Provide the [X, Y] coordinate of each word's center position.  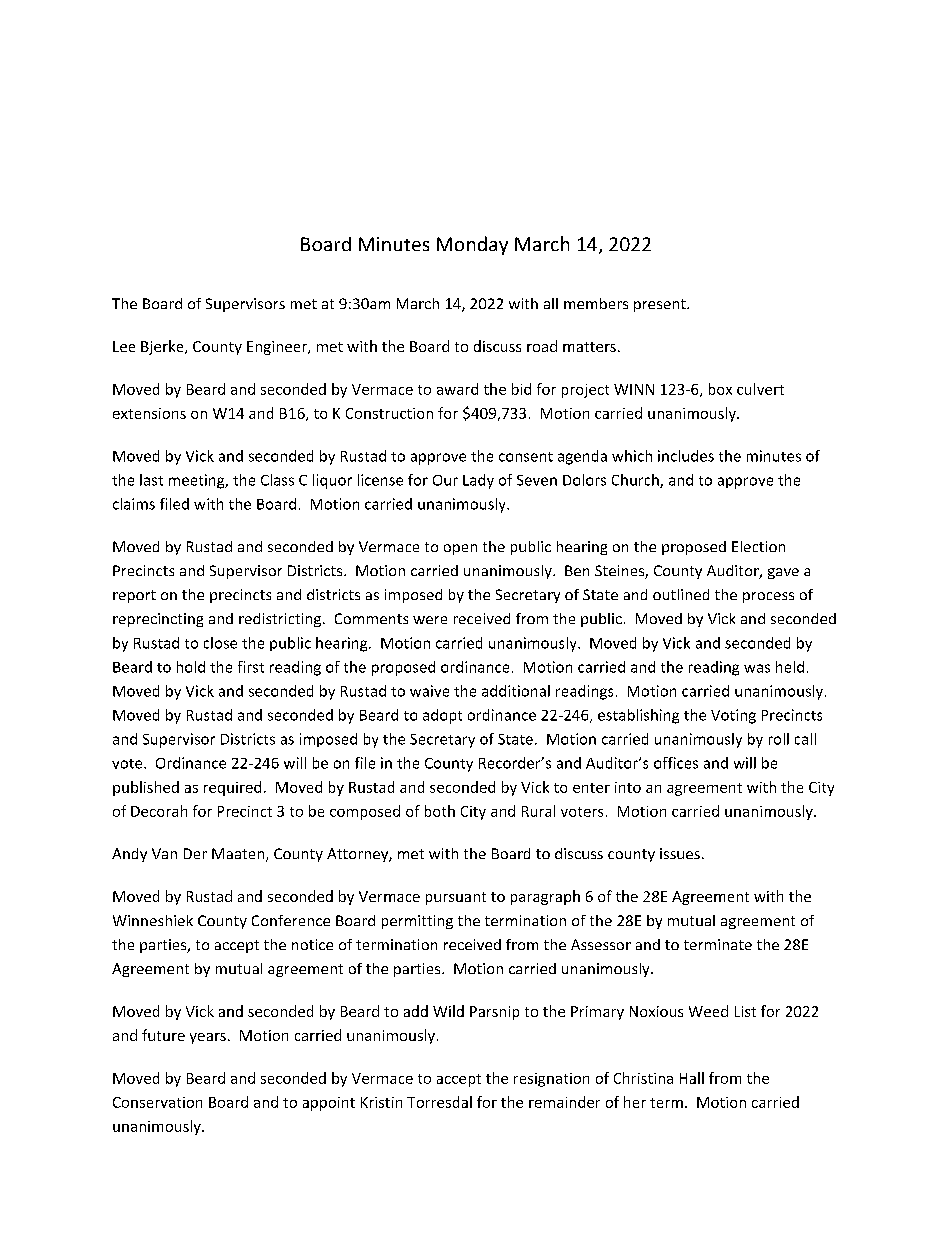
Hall [692, 1078]
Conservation [157, 1102]
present [661, 305]
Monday [472, 245]
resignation [551, 1080]
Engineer [278, 348]
